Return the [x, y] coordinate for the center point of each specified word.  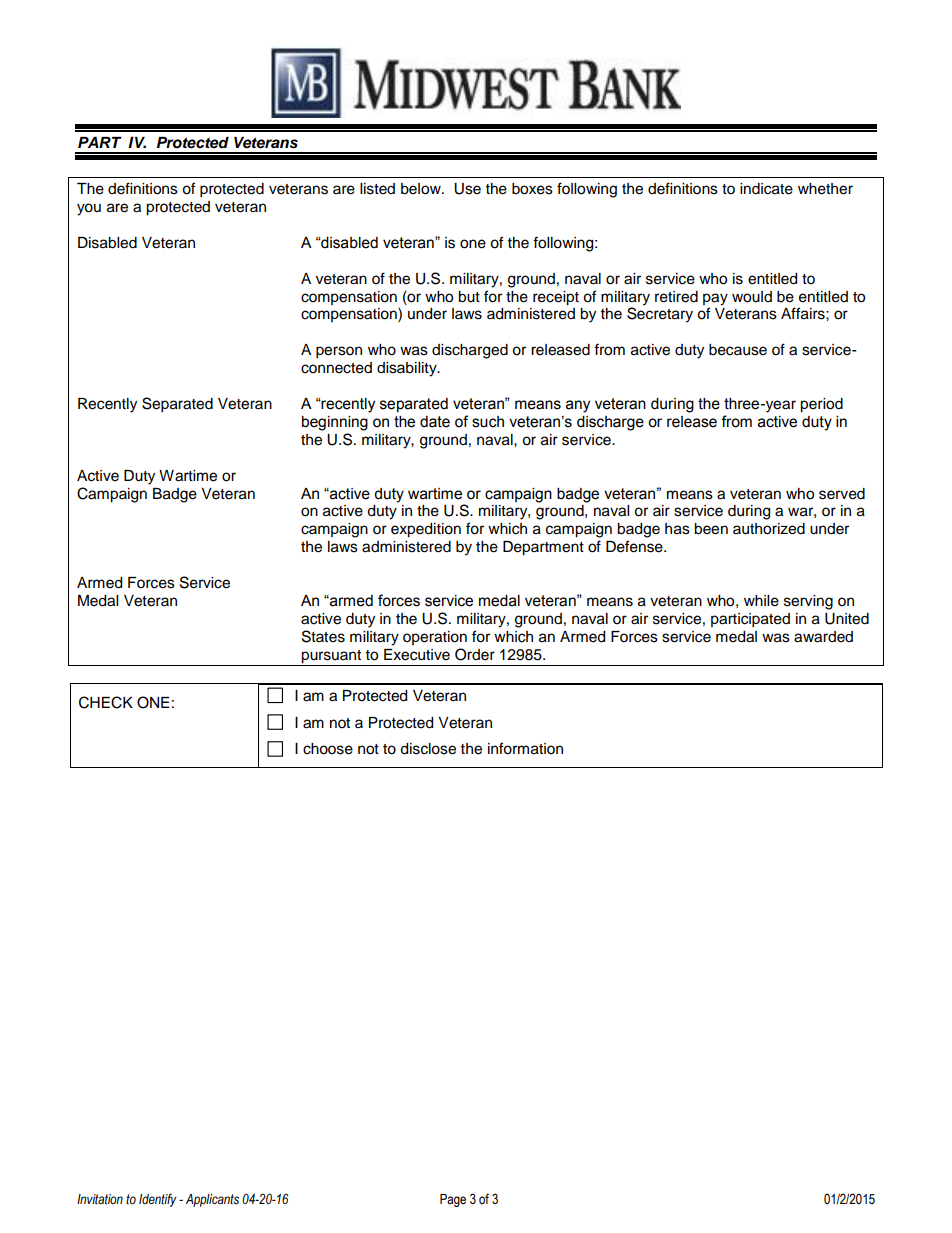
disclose [428, 749]
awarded [823, 637]
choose [328, 749]
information [525, 748]
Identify [158, 1200]
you [89, 209]
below [422, 189]
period [821, 405]
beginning [335, 423]
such [488, 422]
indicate [766, 189]
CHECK [106, 702]
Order [475, 654]
